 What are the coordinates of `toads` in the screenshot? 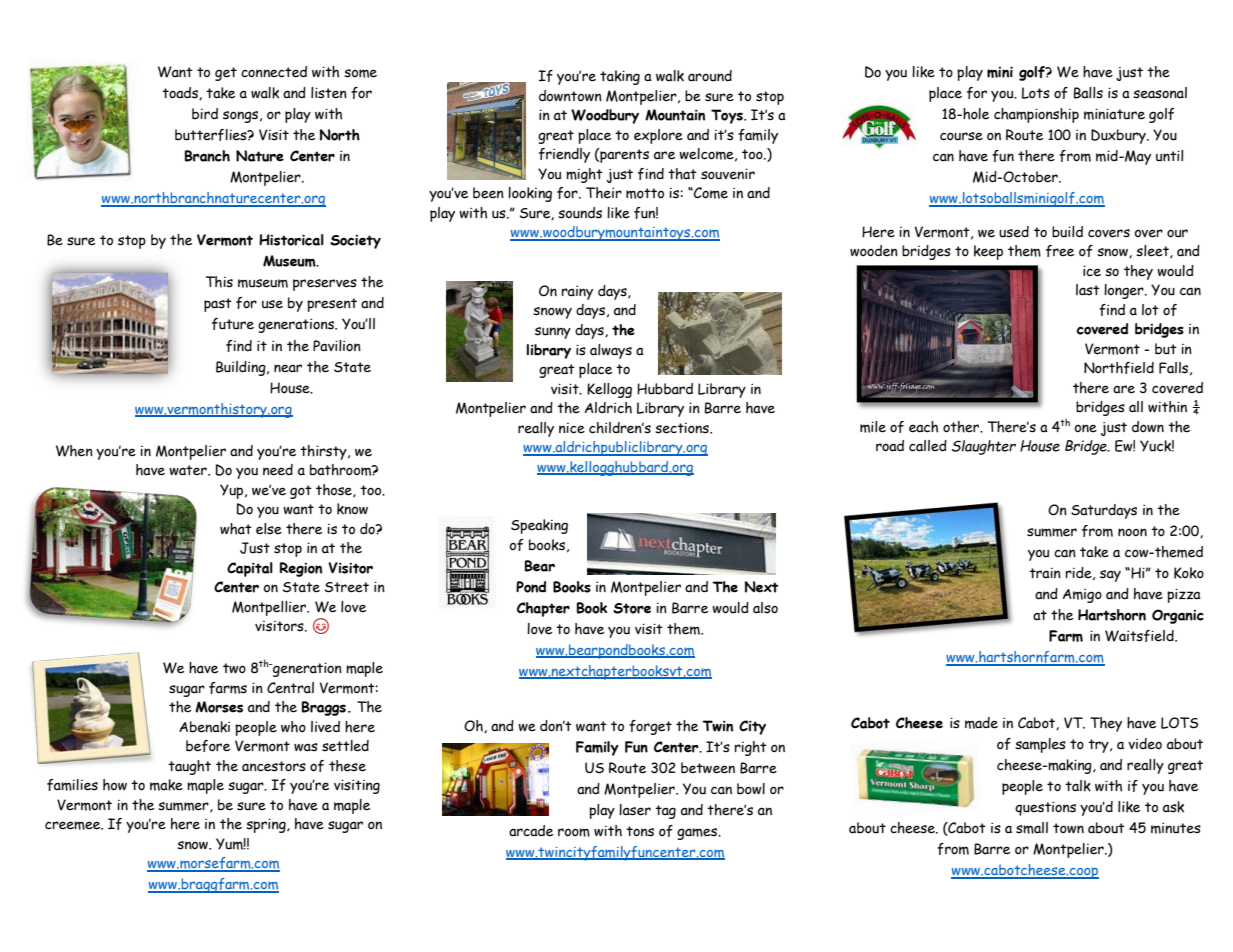 It's located at (181, 93).
